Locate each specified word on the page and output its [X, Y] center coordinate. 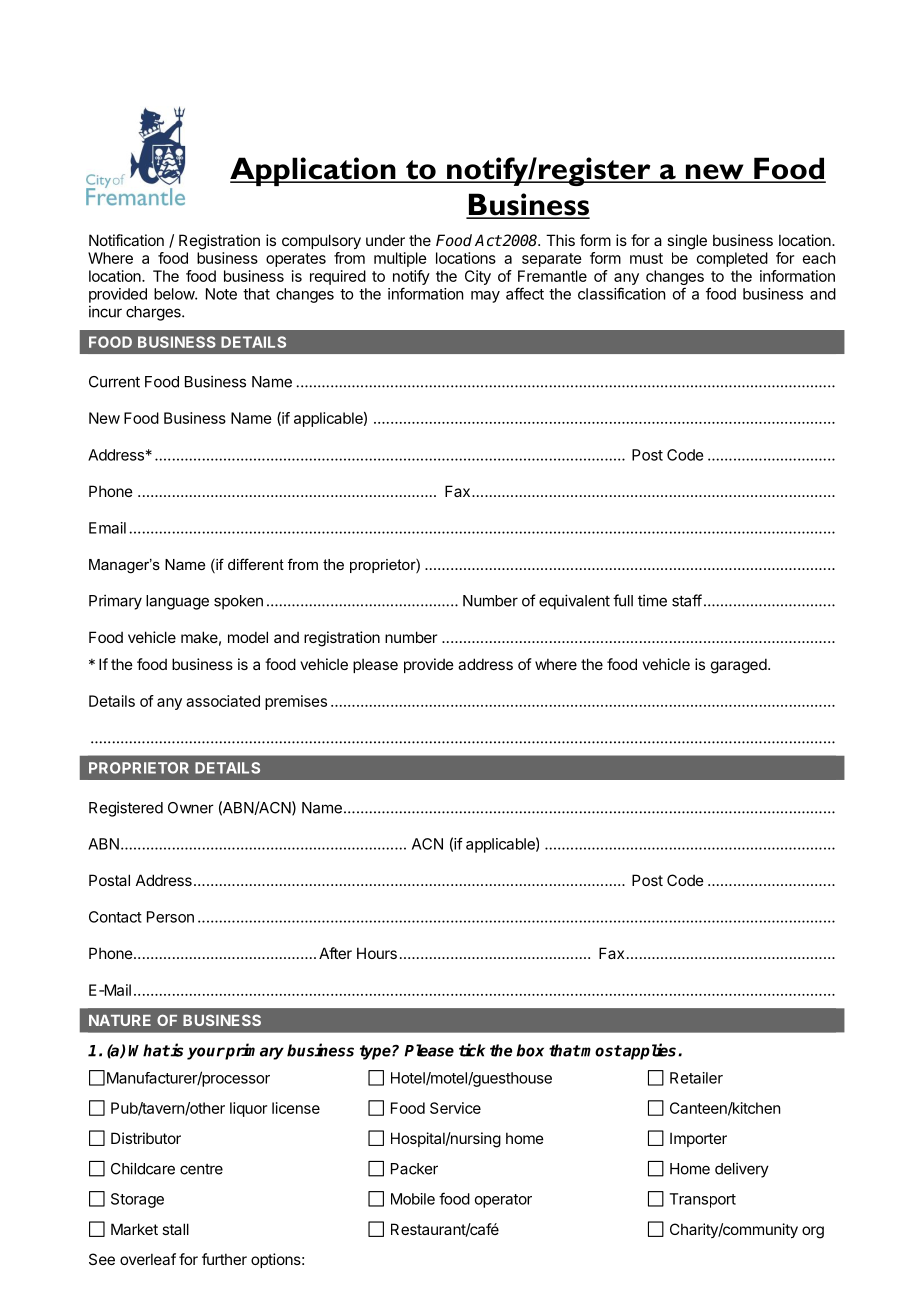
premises [296, 702]
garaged [739, 666]
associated [223, 701]
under [385, 240]
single [687, 242]
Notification [126, 240]
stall [175, 1229]
